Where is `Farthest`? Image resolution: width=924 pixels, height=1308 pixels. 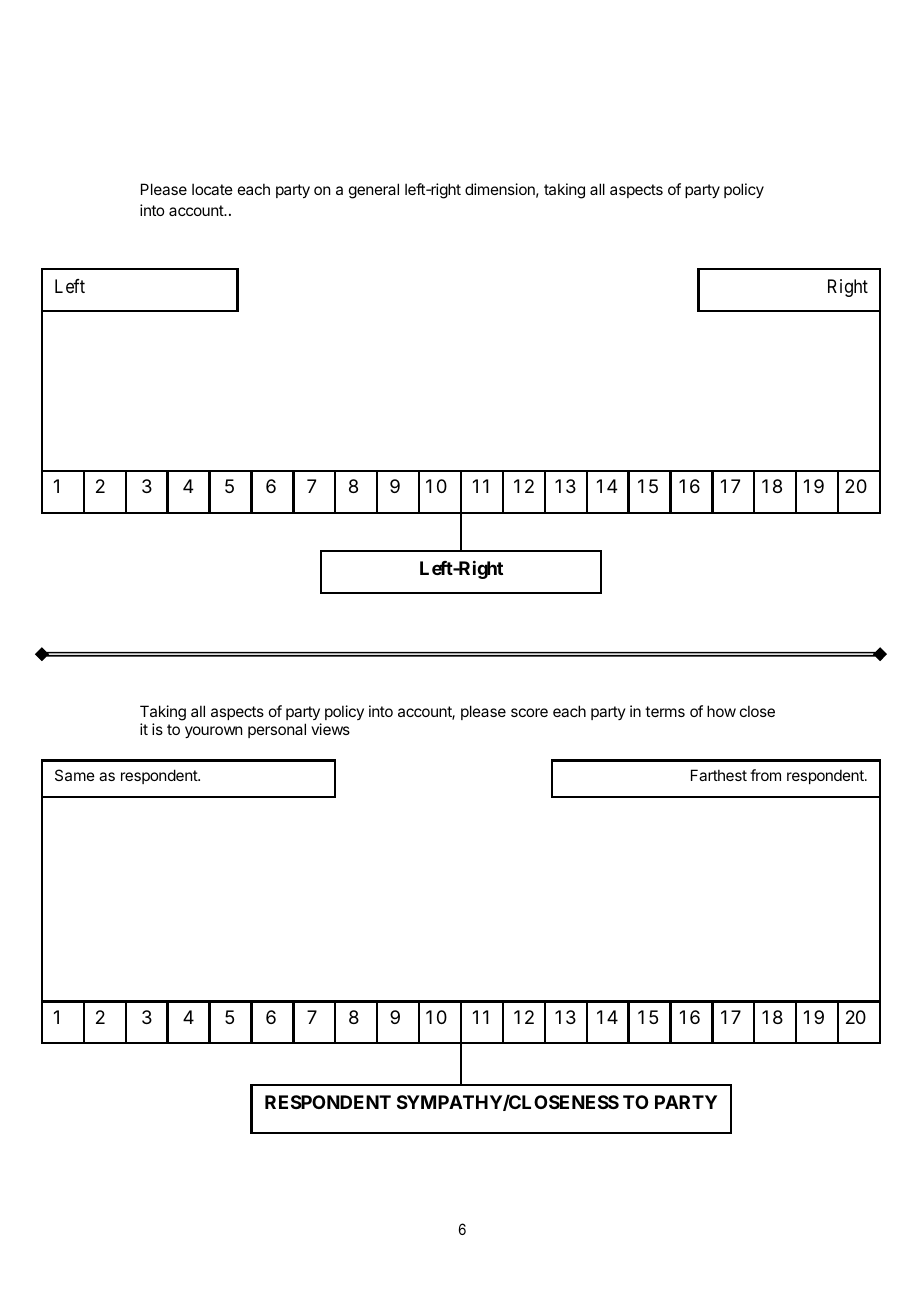 Farthest is located at coordinates (719, 775).
